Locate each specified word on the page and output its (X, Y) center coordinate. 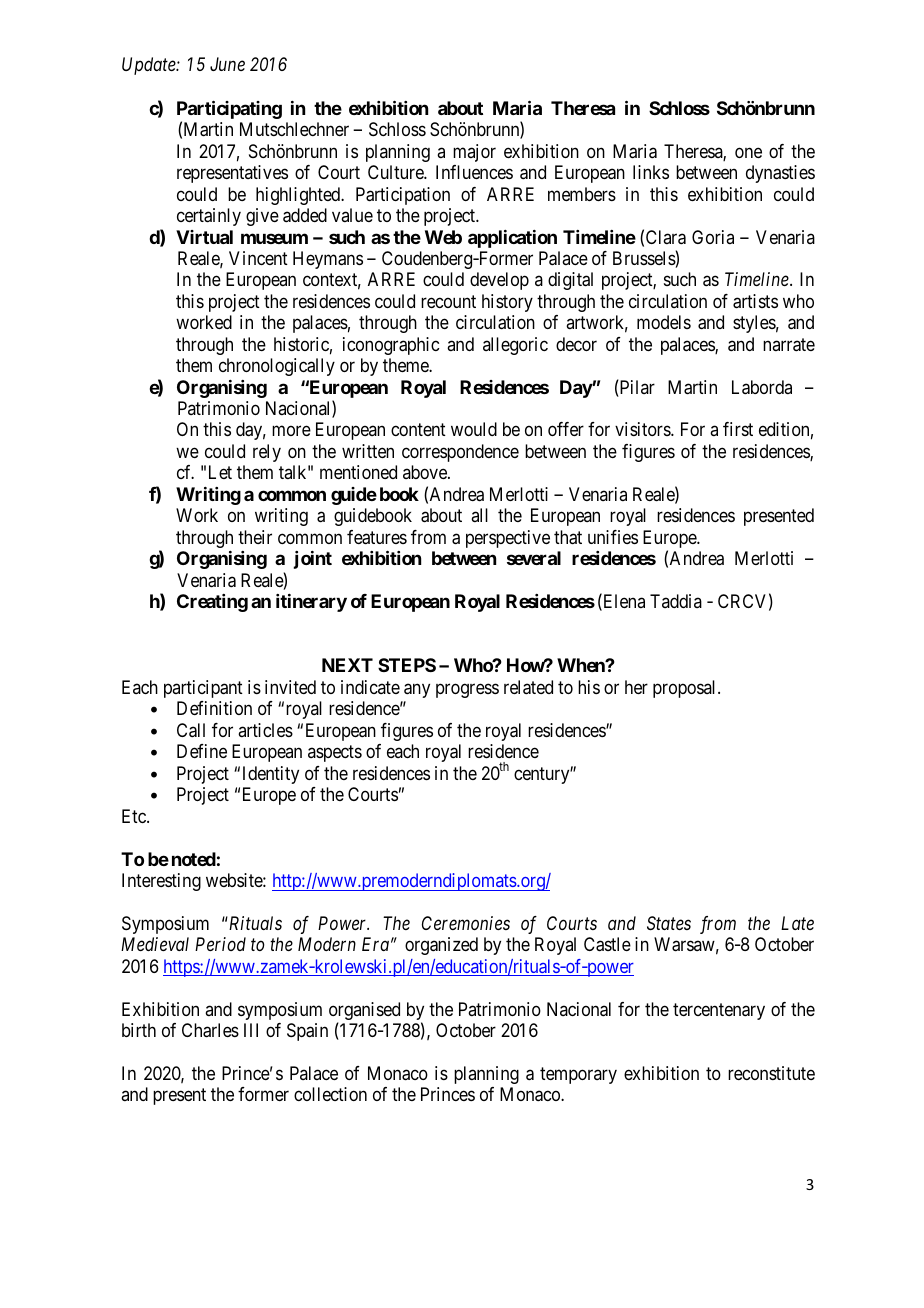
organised (364, 1012)
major (474, 153)
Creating (212, 603)
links (651, 172)
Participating (229, 111)
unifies (613, 537)
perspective (508, 539)
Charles (210, 1030)
